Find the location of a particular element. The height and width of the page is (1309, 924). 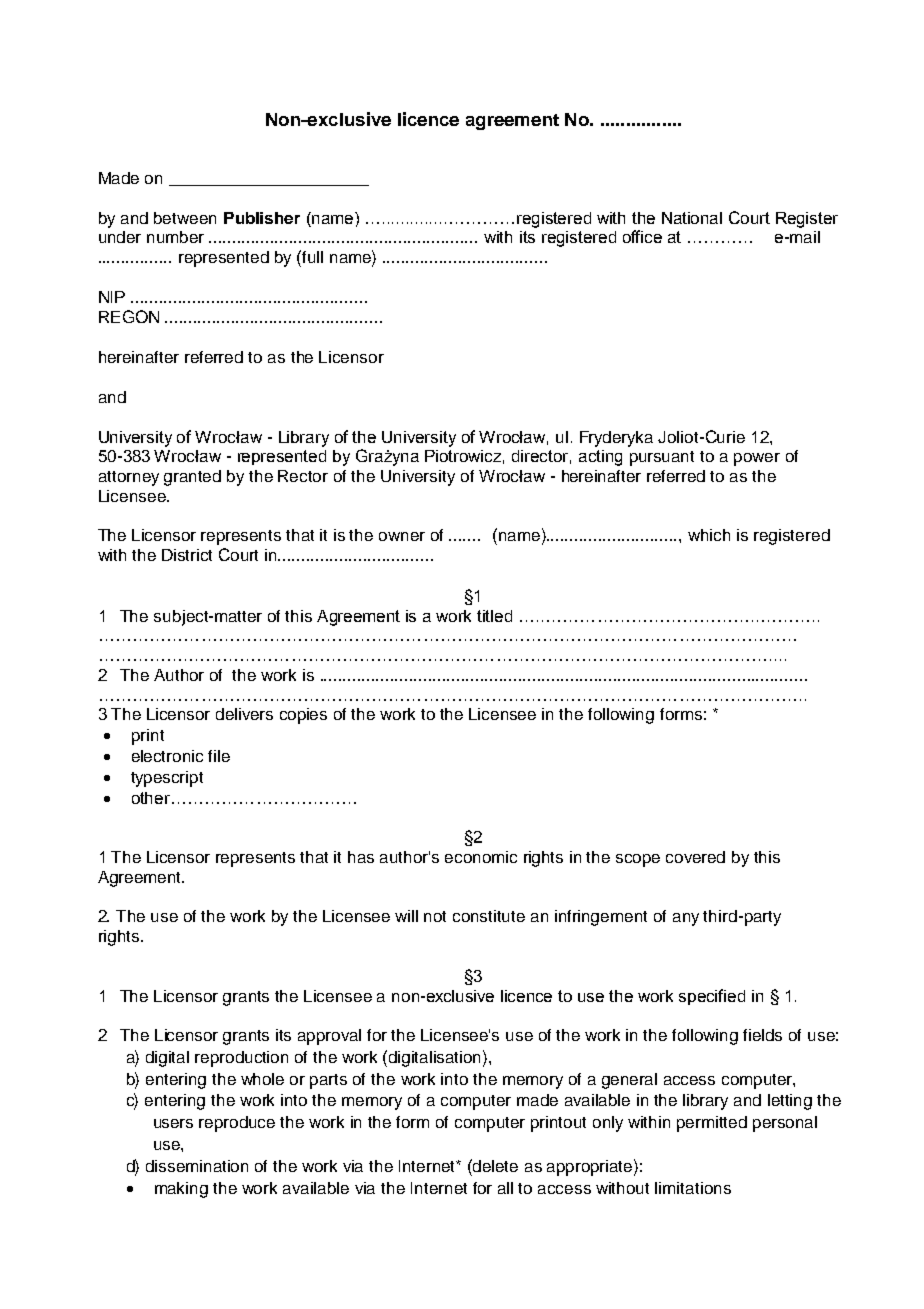

delete is located at coordinates (495, 1166).
